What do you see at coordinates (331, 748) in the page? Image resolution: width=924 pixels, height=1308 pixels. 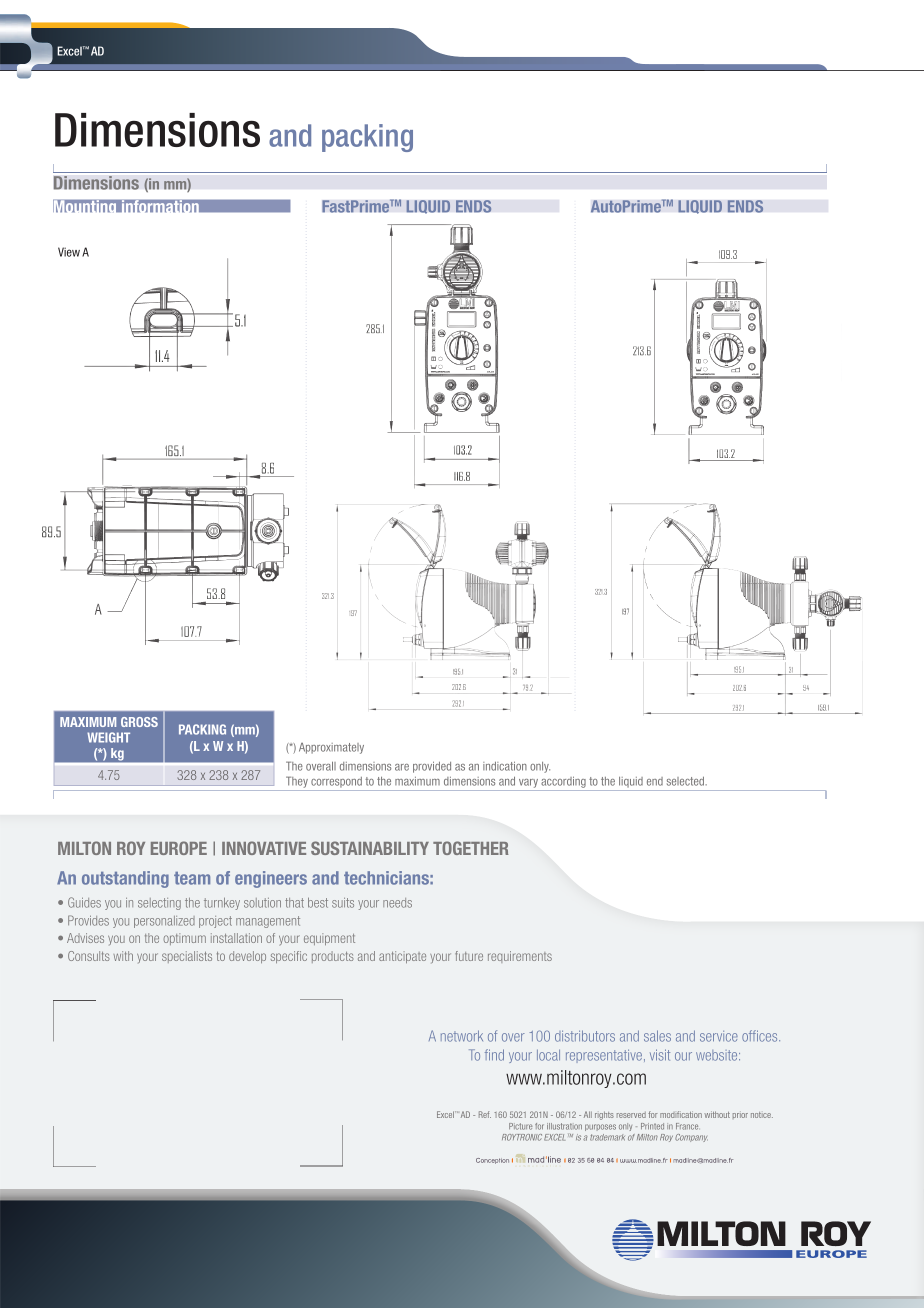 I see `Approximately` at bounding box center [331, 748].
